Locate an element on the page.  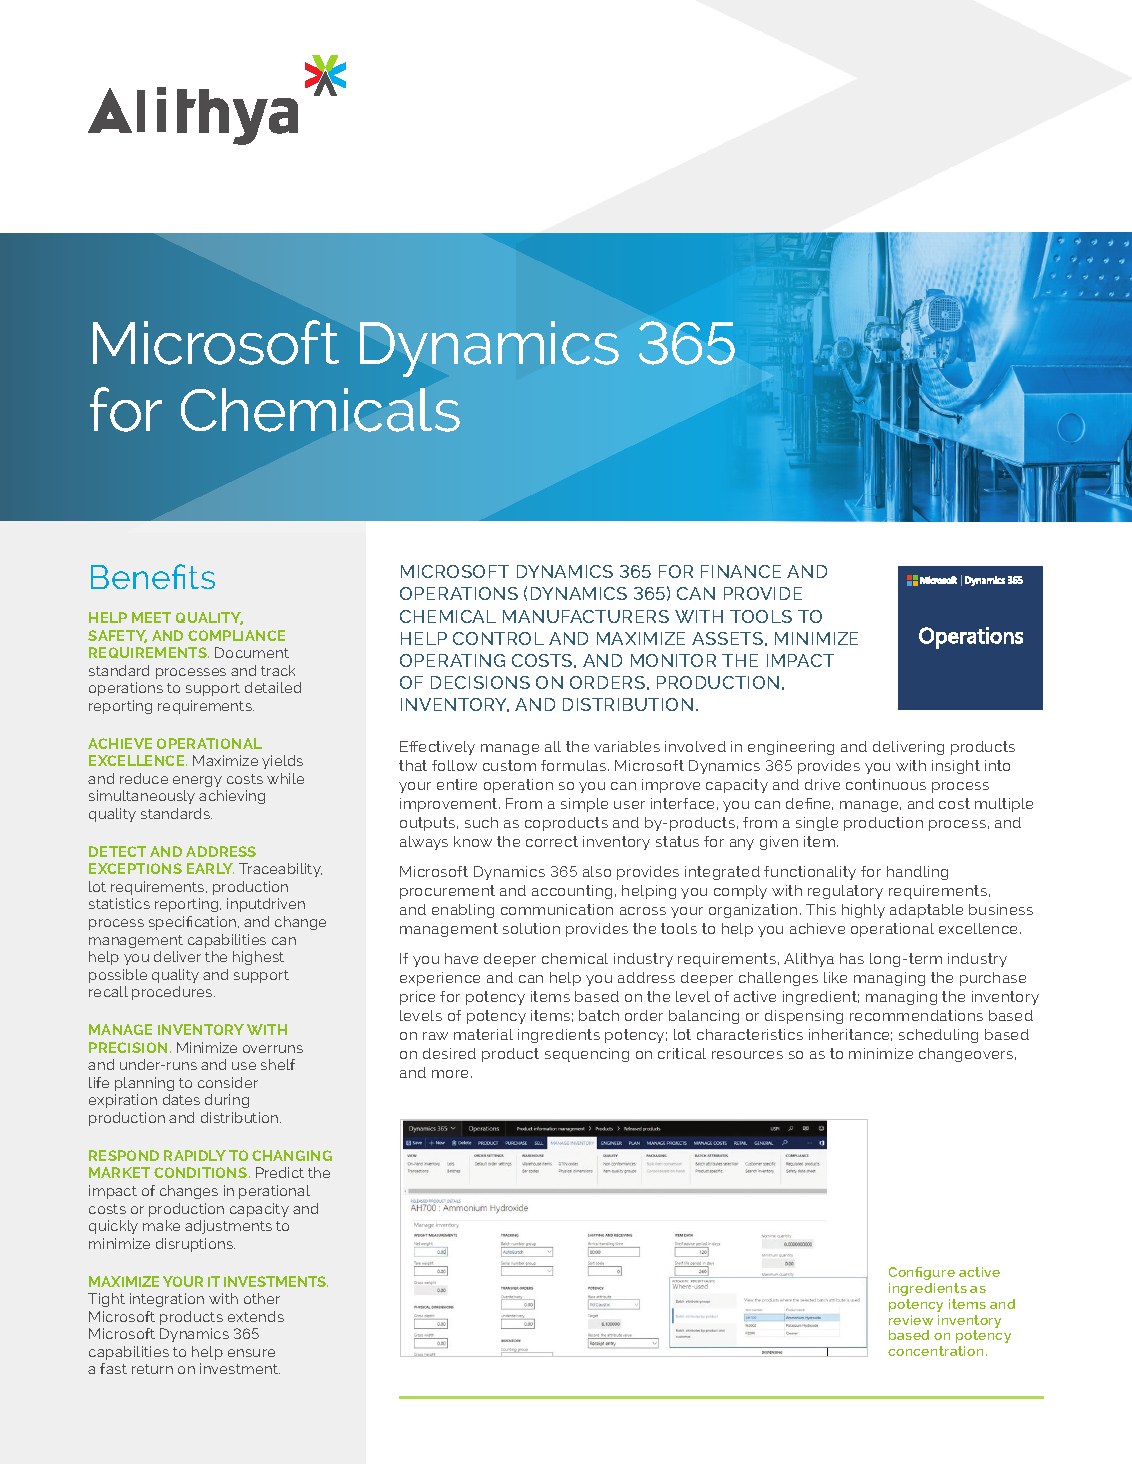
energy is located at coordinates (197, 781).
